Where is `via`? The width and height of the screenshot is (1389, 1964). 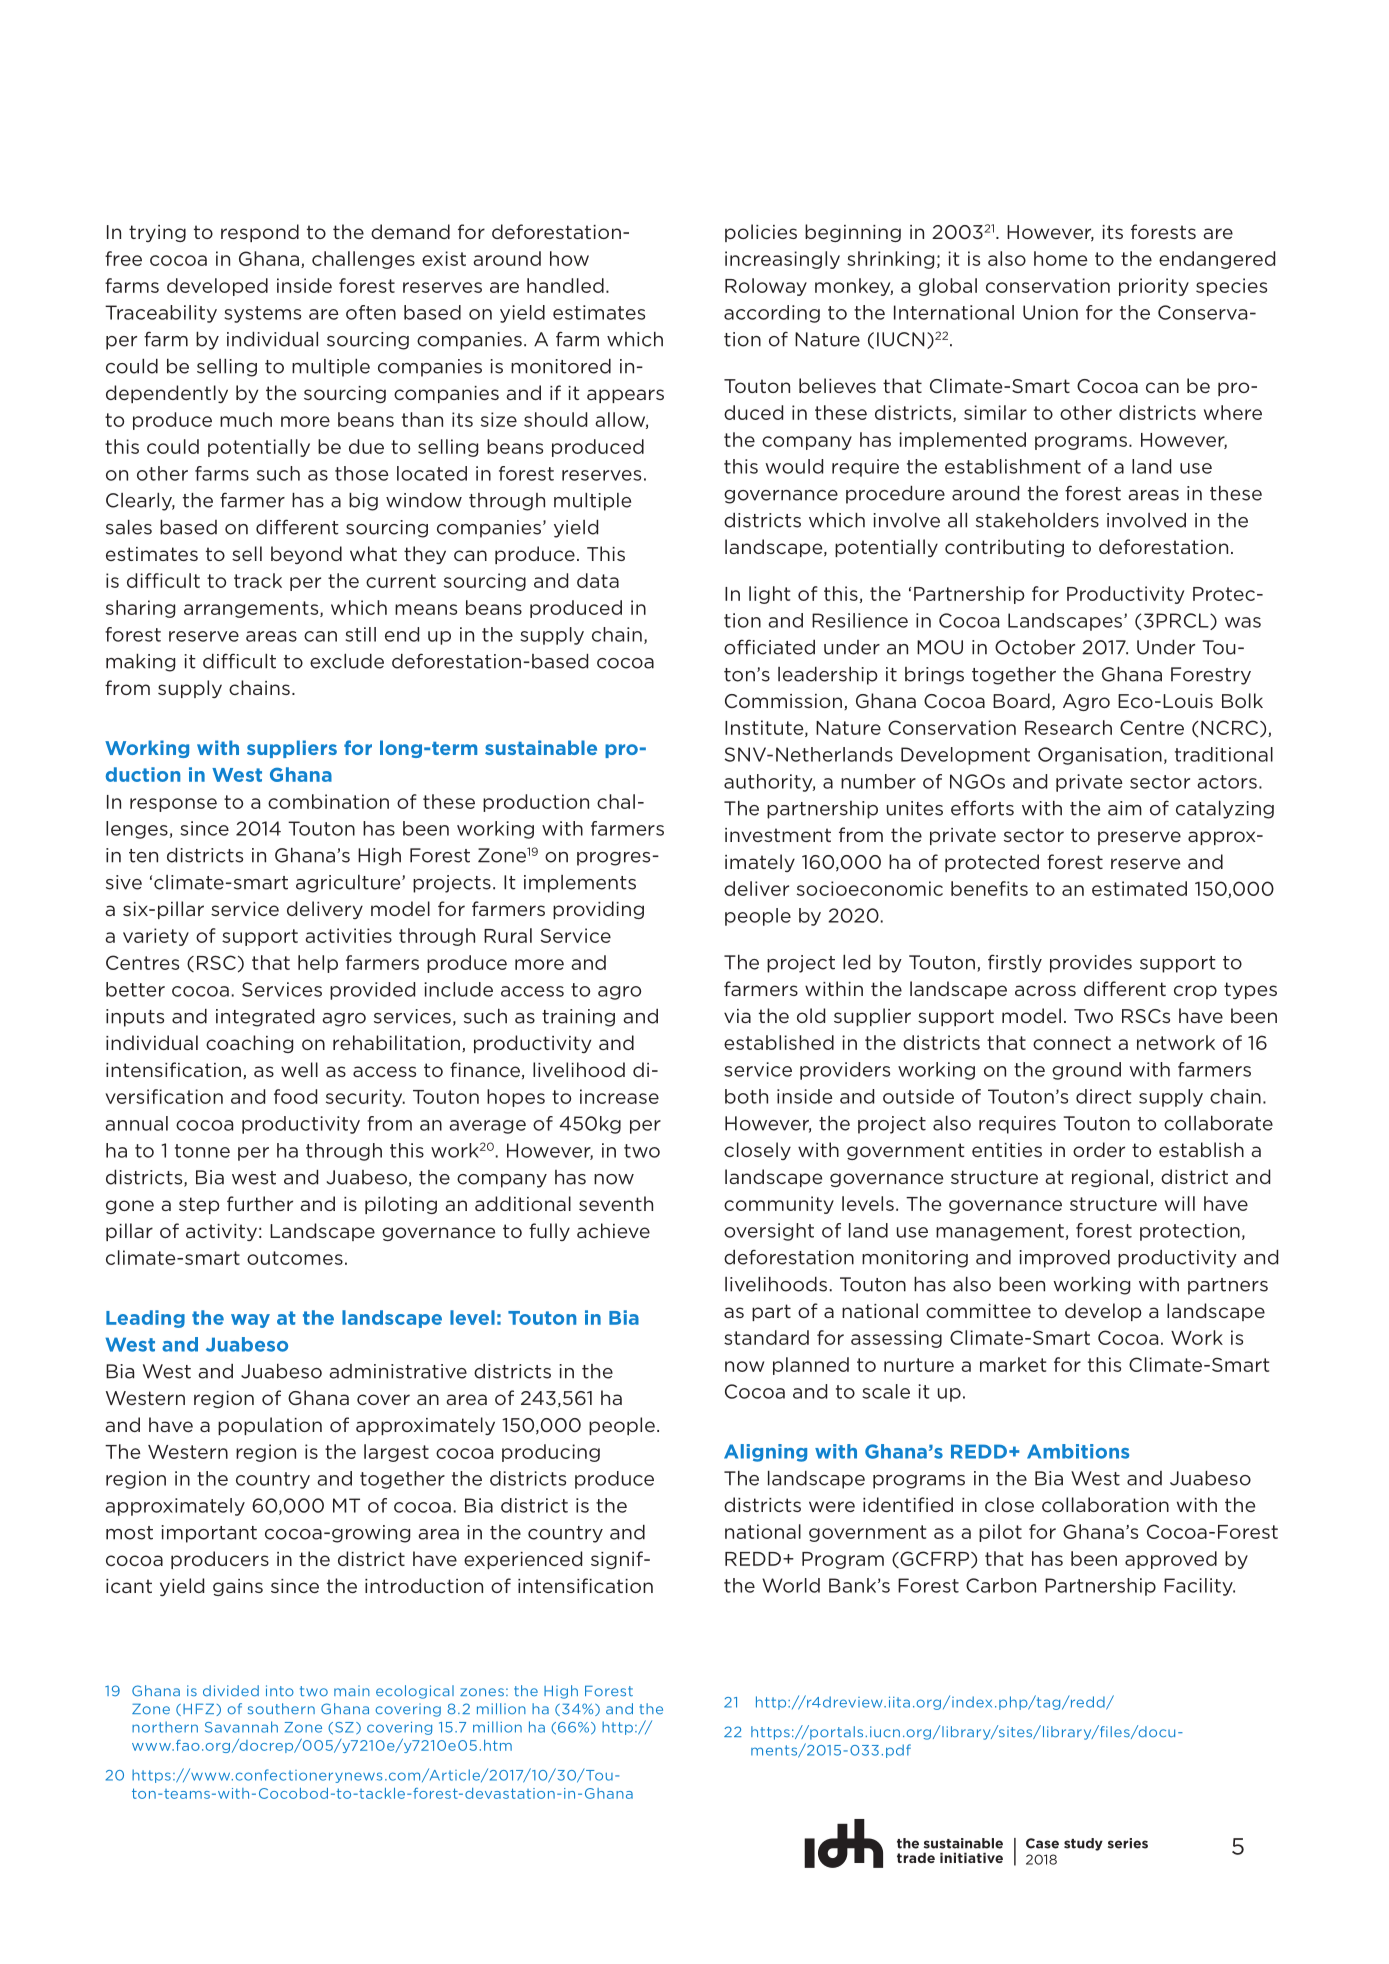
via is located at coordinates (737, 1016).
